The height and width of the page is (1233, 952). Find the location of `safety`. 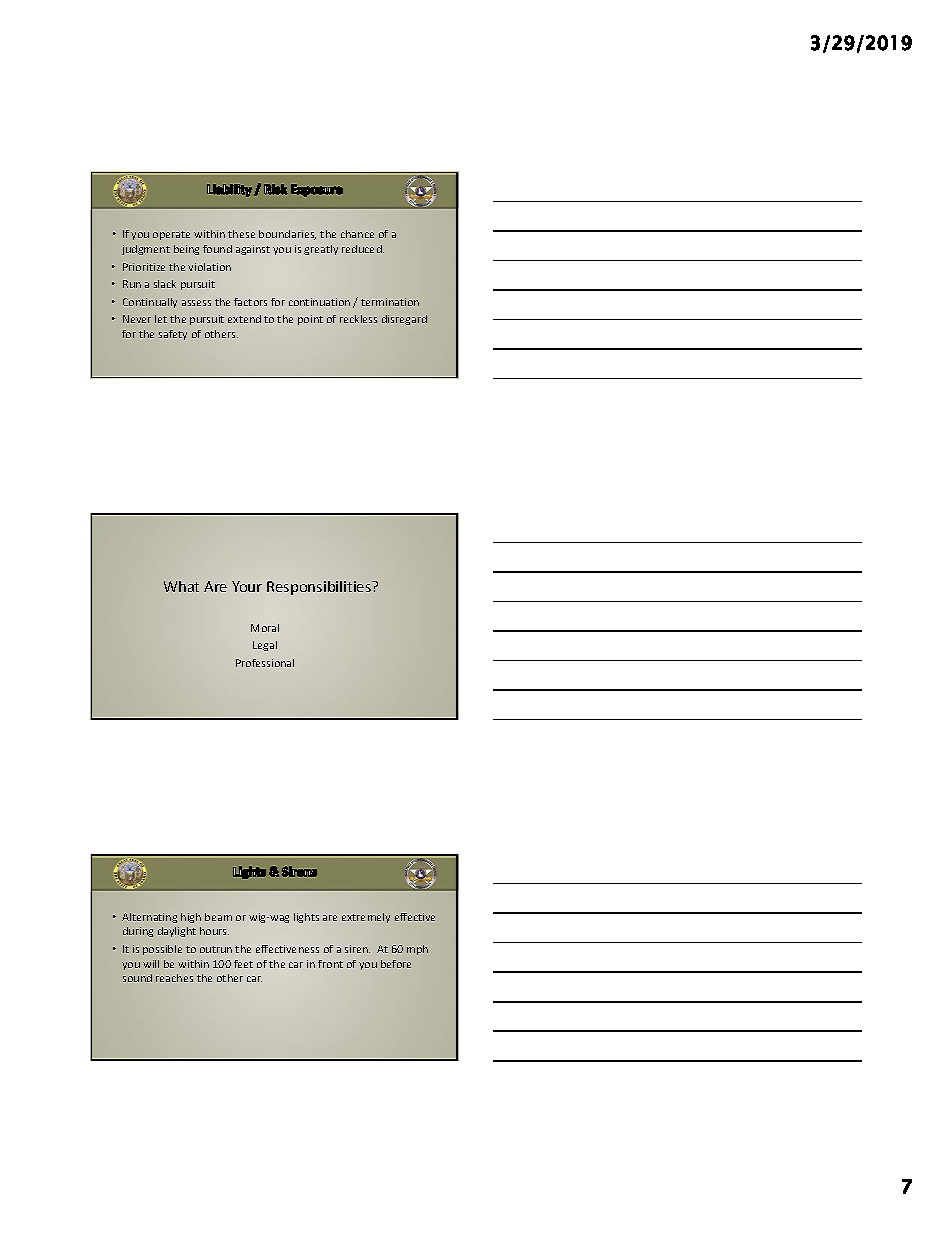

safety is located at coordinates (173, 335).
